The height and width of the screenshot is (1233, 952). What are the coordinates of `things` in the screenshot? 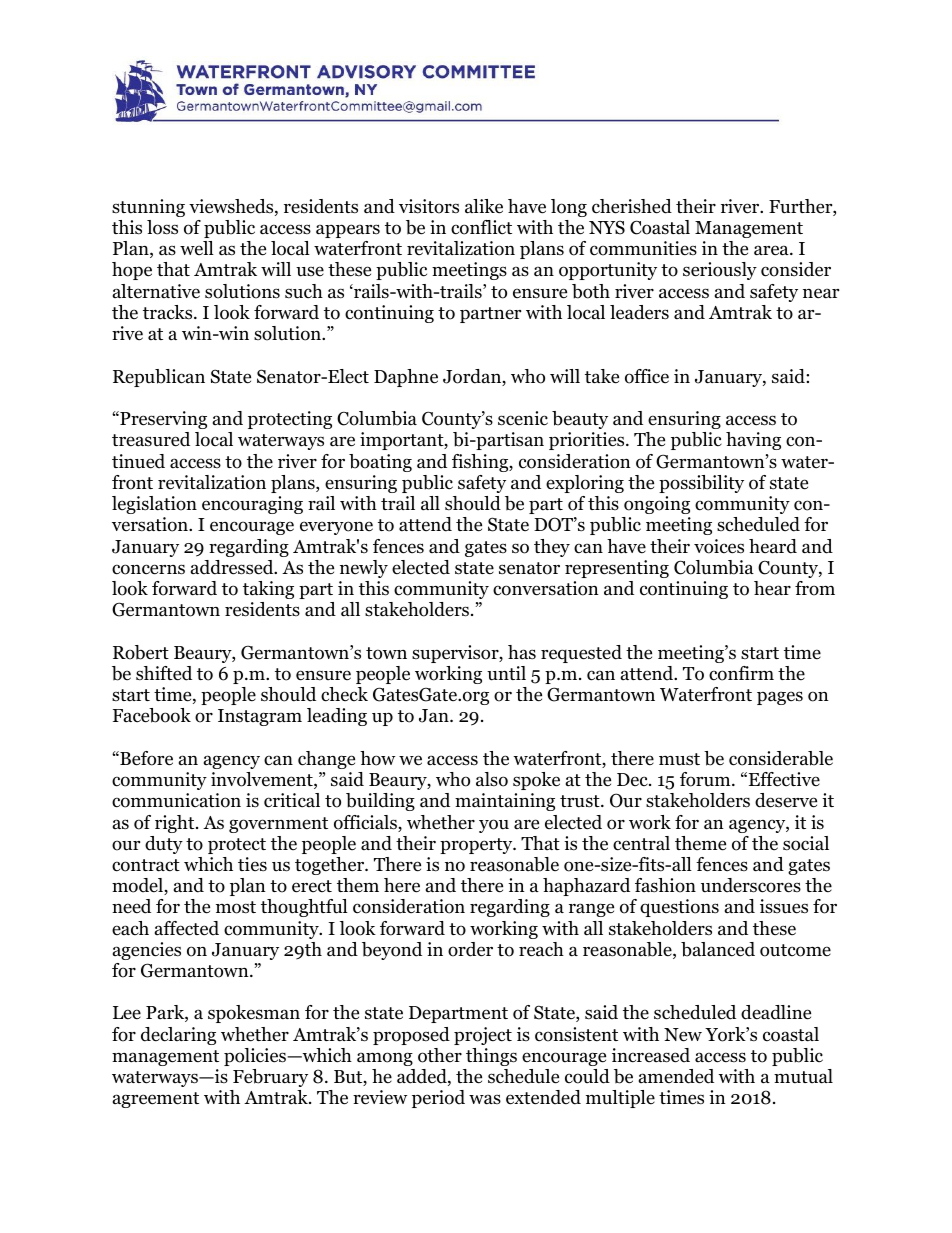 It's located at (491, 1057).
